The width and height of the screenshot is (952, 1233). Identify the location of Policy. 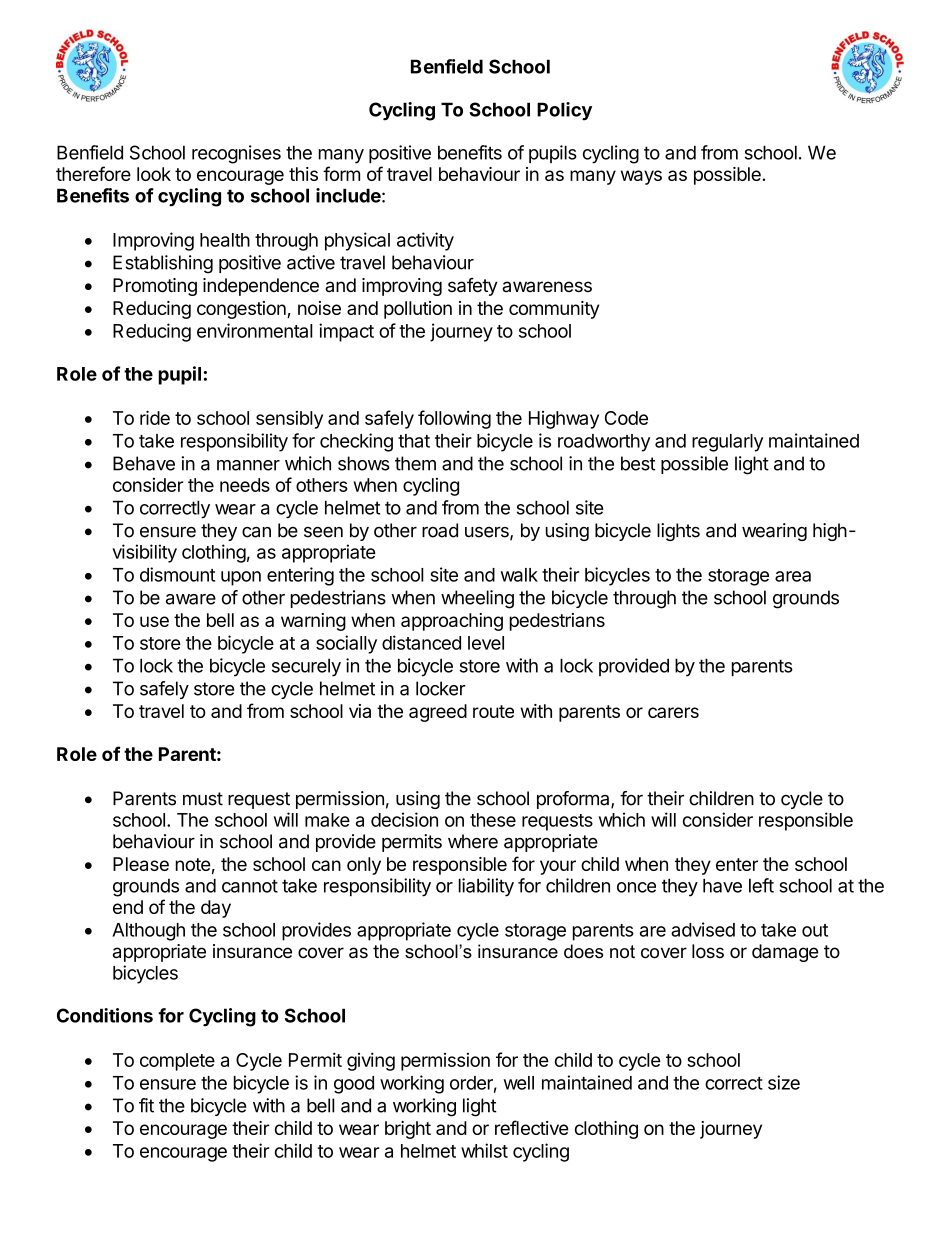
(564, 111).
